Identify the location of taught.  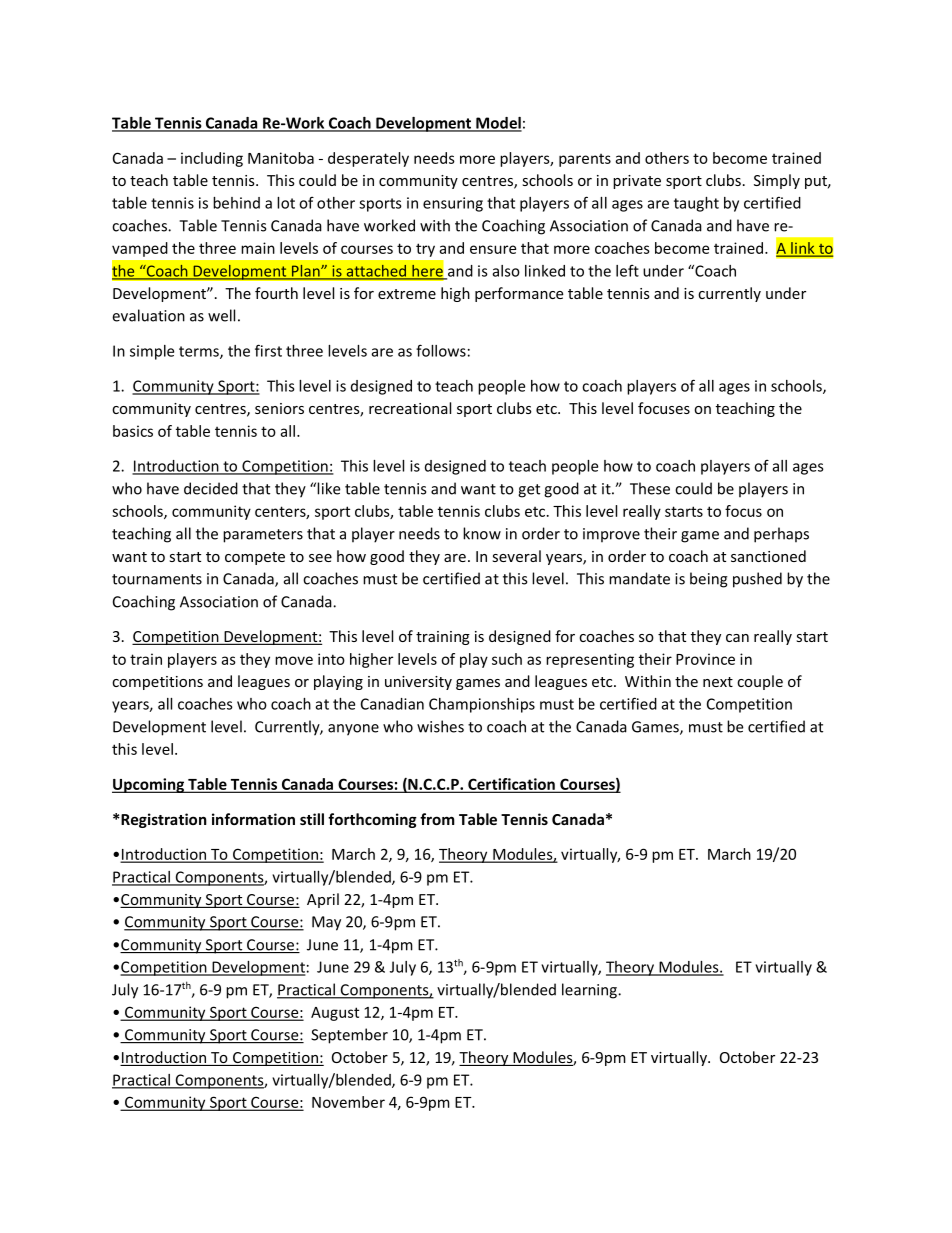
(696, 204).
